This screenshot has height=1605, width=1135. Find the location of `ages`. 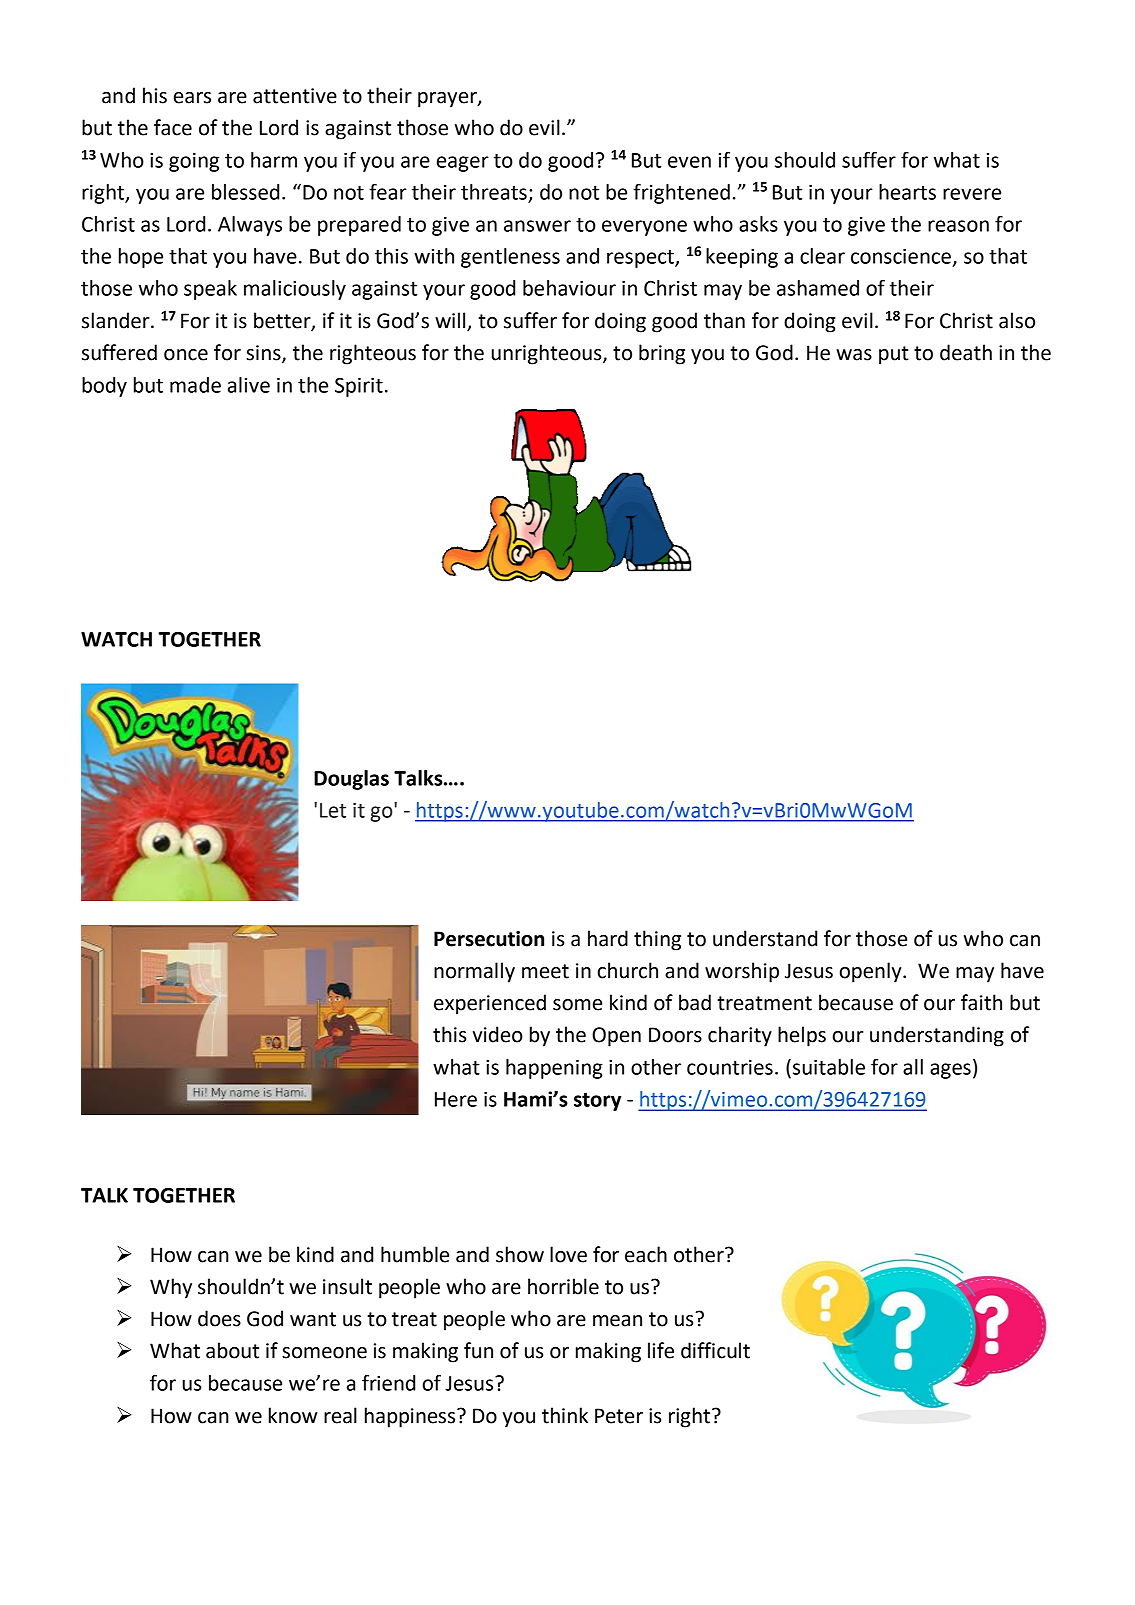

ages is located at coordinates (950, 1071).
